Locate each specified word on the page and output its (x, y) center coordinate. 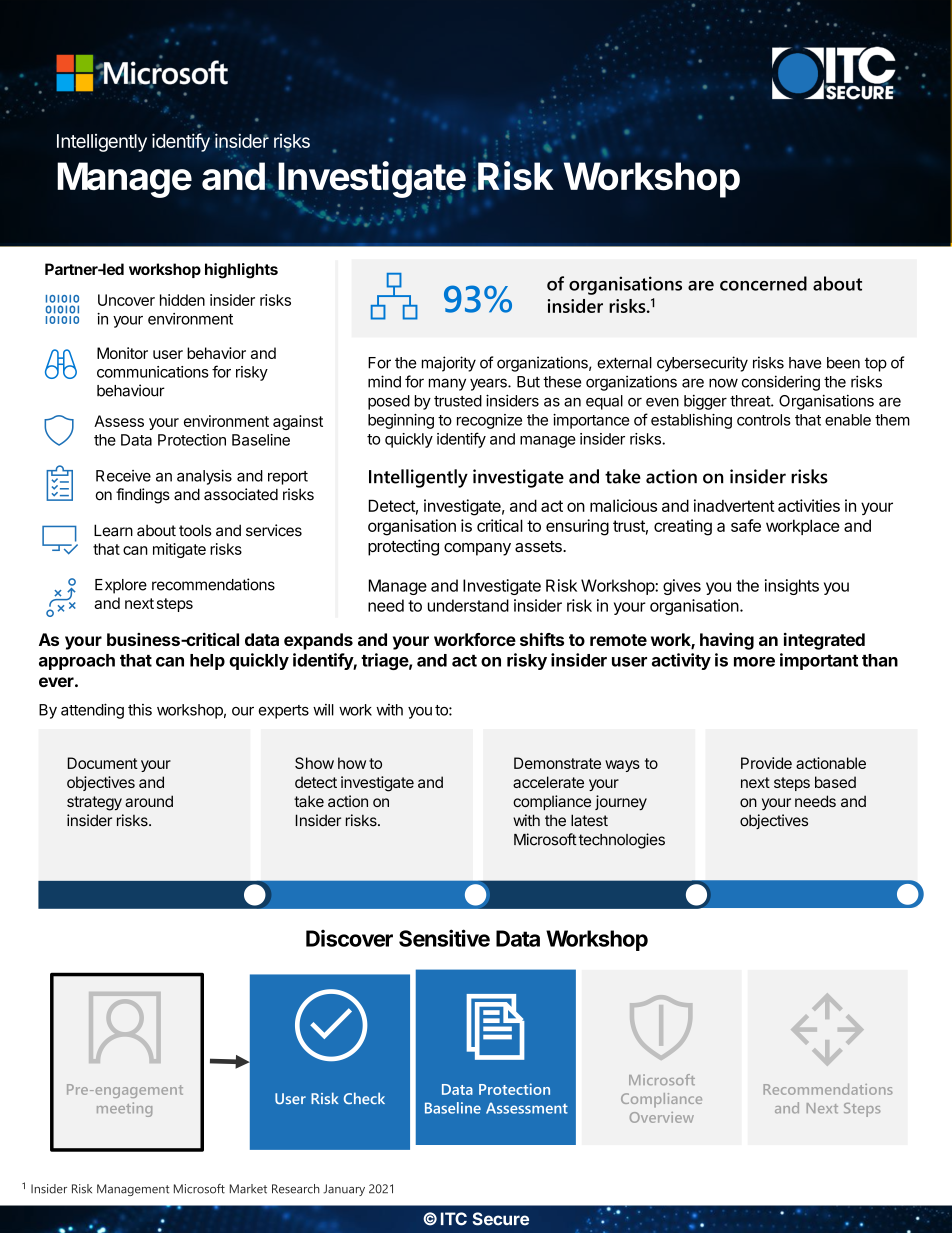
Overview (662, 1117)
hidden (182, 300)
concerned (763, 283)
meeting (124, 1109)
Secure (501, 1219)
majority (449, 364)
